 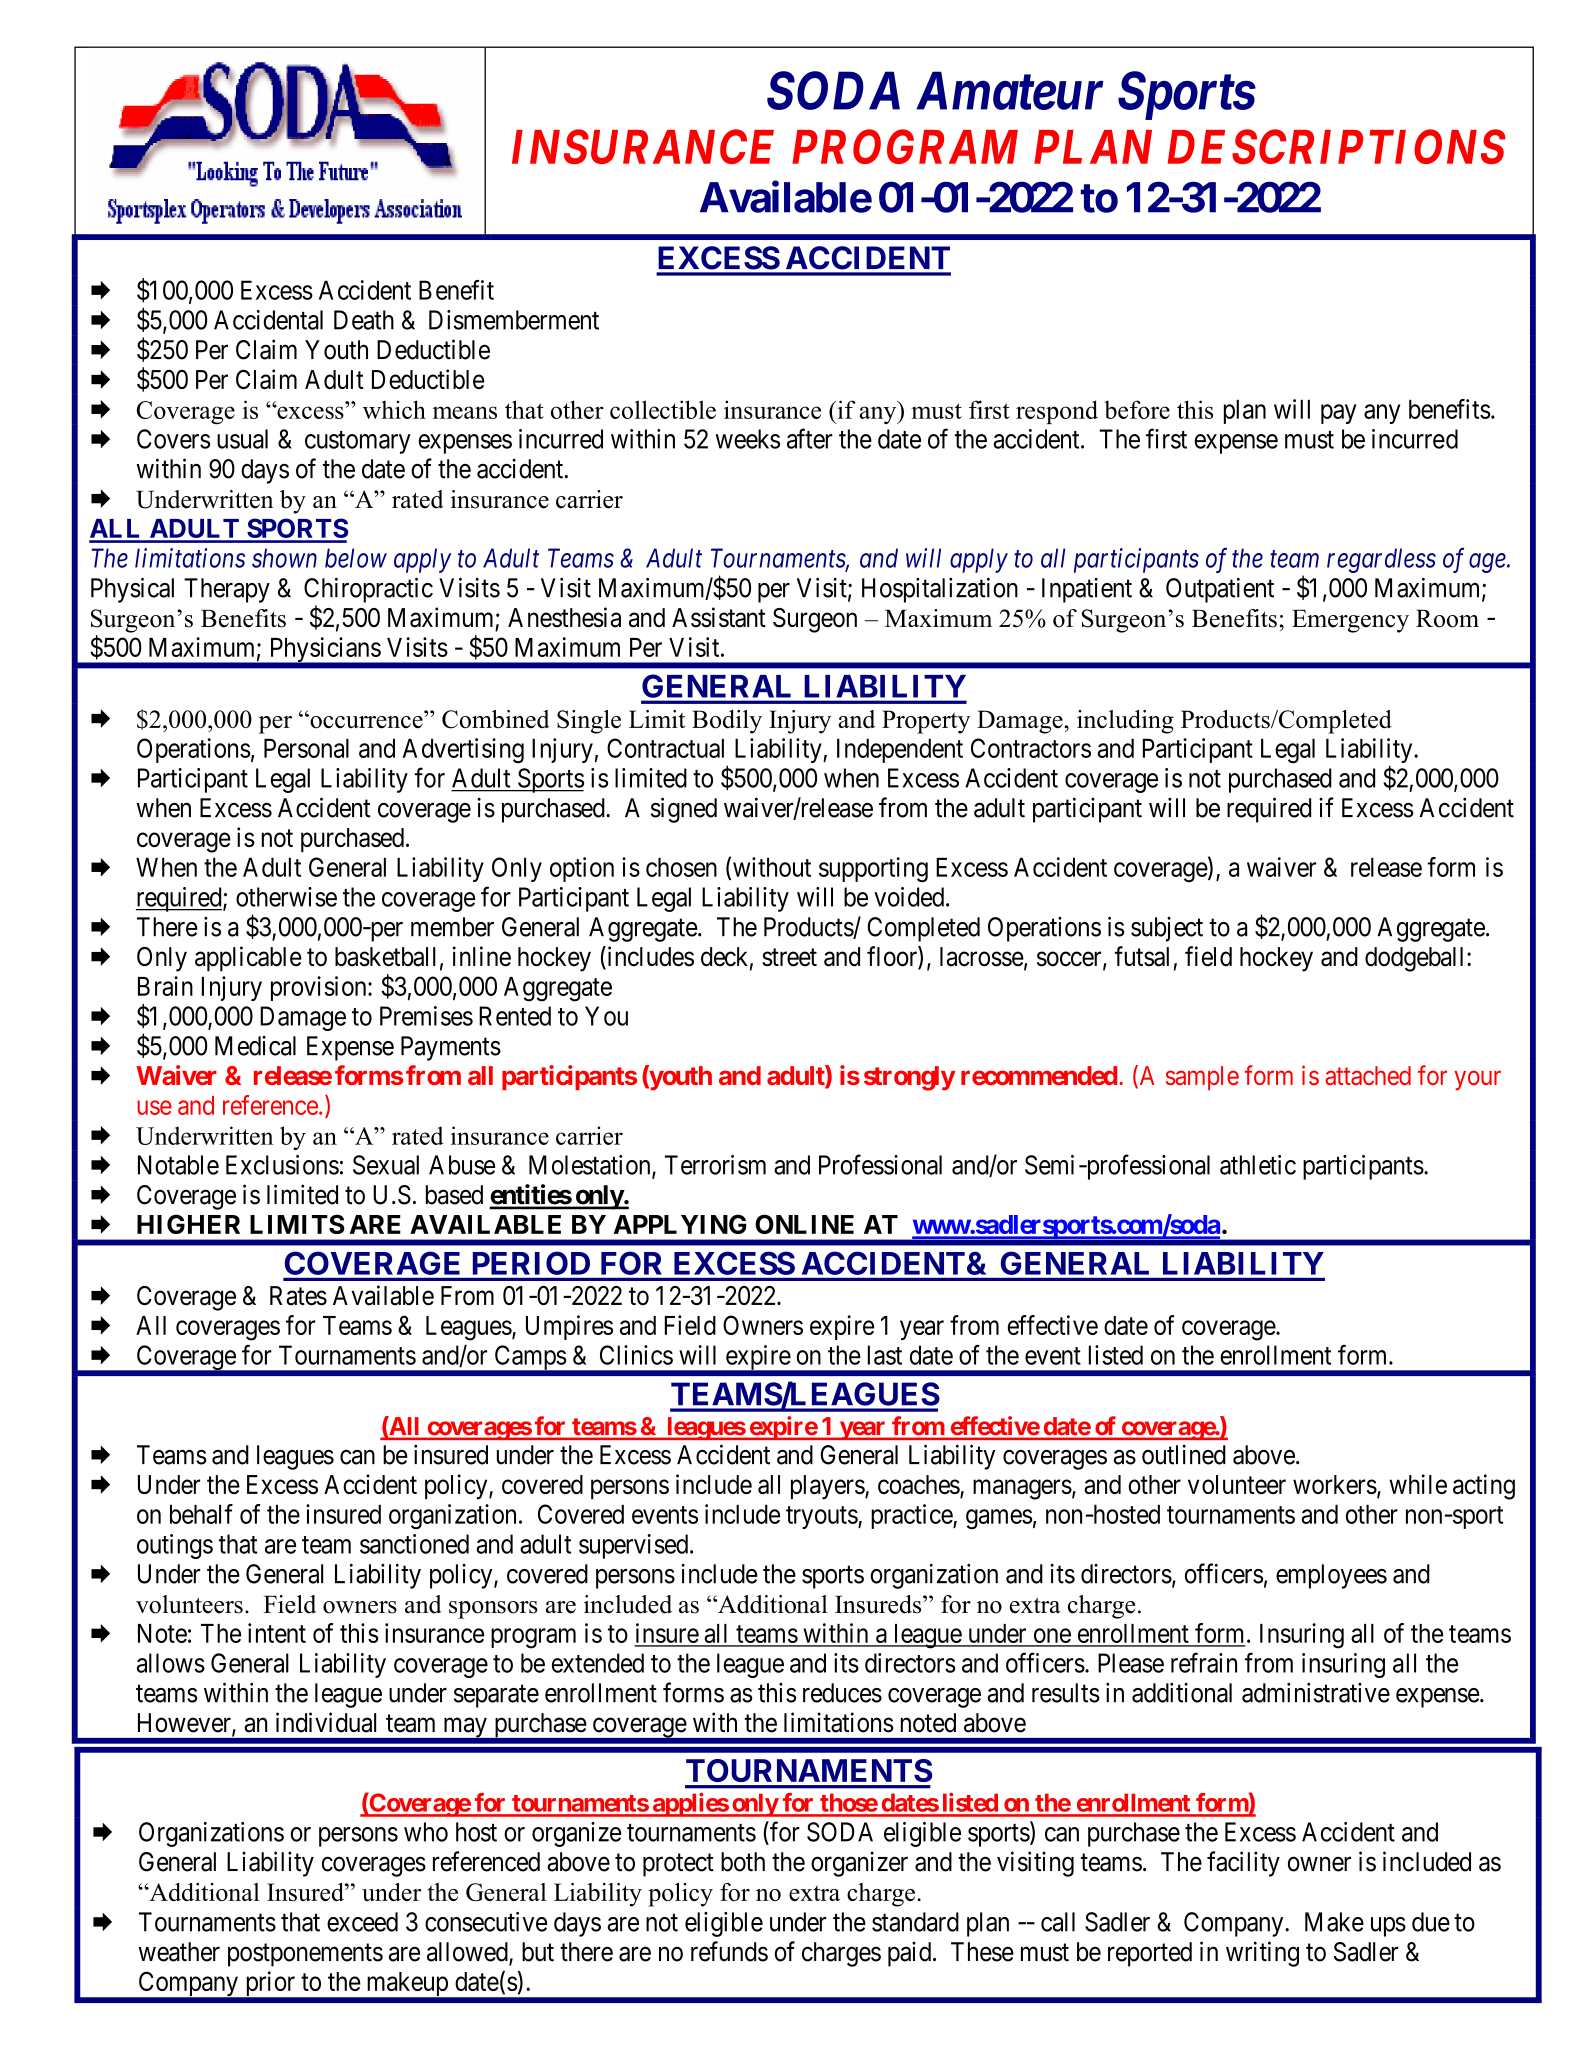 I want to click on DESCRIPTIONS, so click(x=1337, y=146).
